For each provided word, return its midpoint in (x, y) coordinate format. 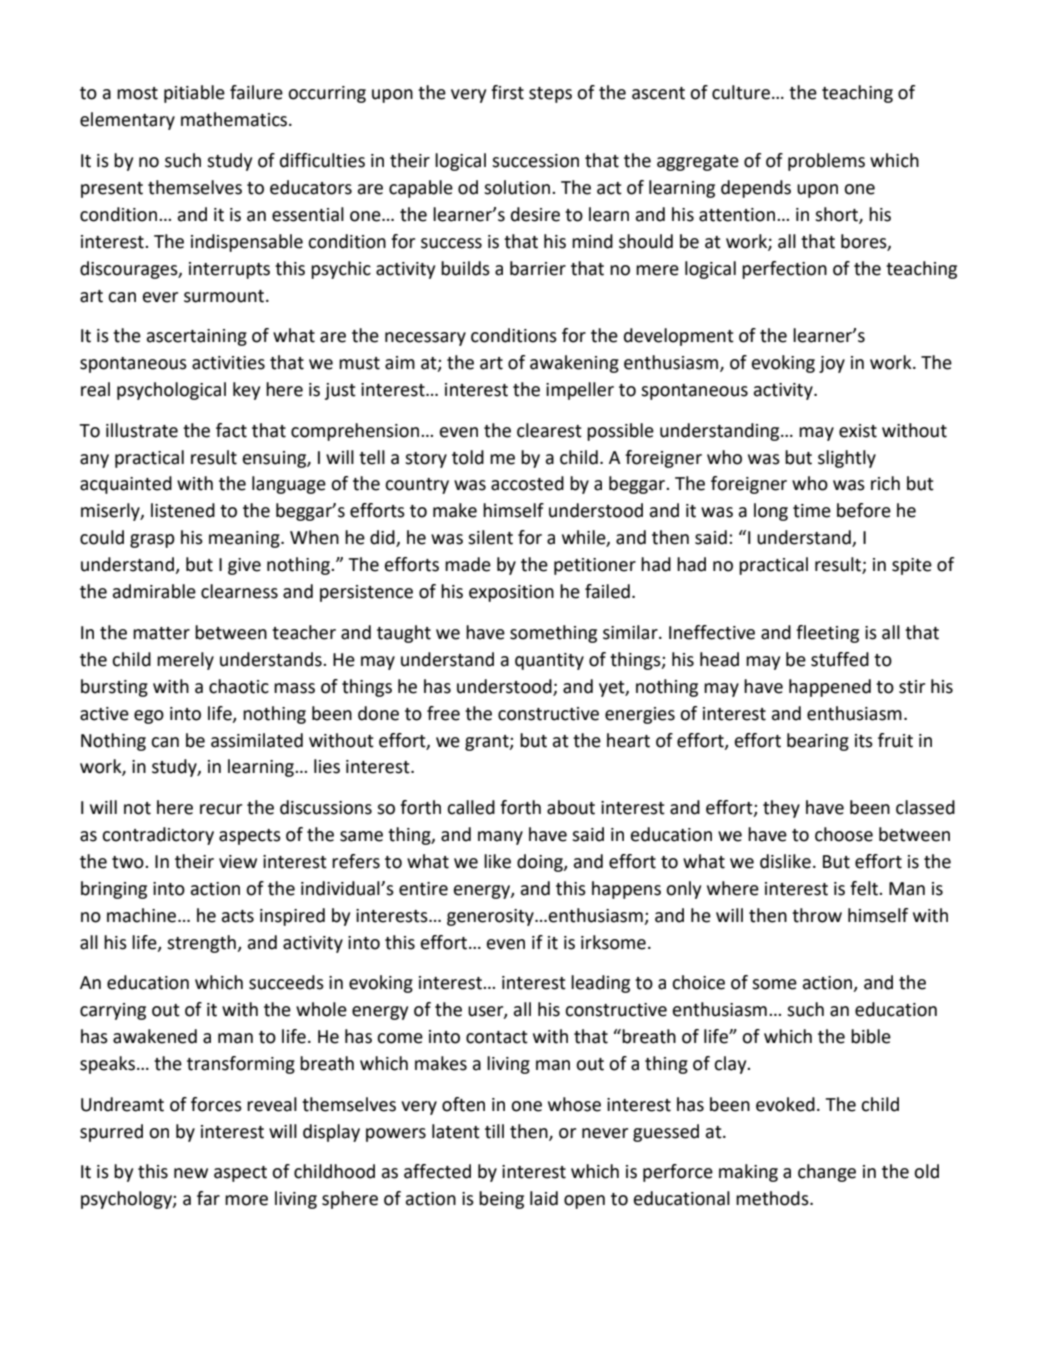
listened (183, 510)
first (507, 92)
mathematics (235, 119)
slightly (847, 459)
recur (221, 809)
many (500, 838)
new (191, 1173)
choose (844, 834)
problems (826, 162)
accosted (527, 483)
